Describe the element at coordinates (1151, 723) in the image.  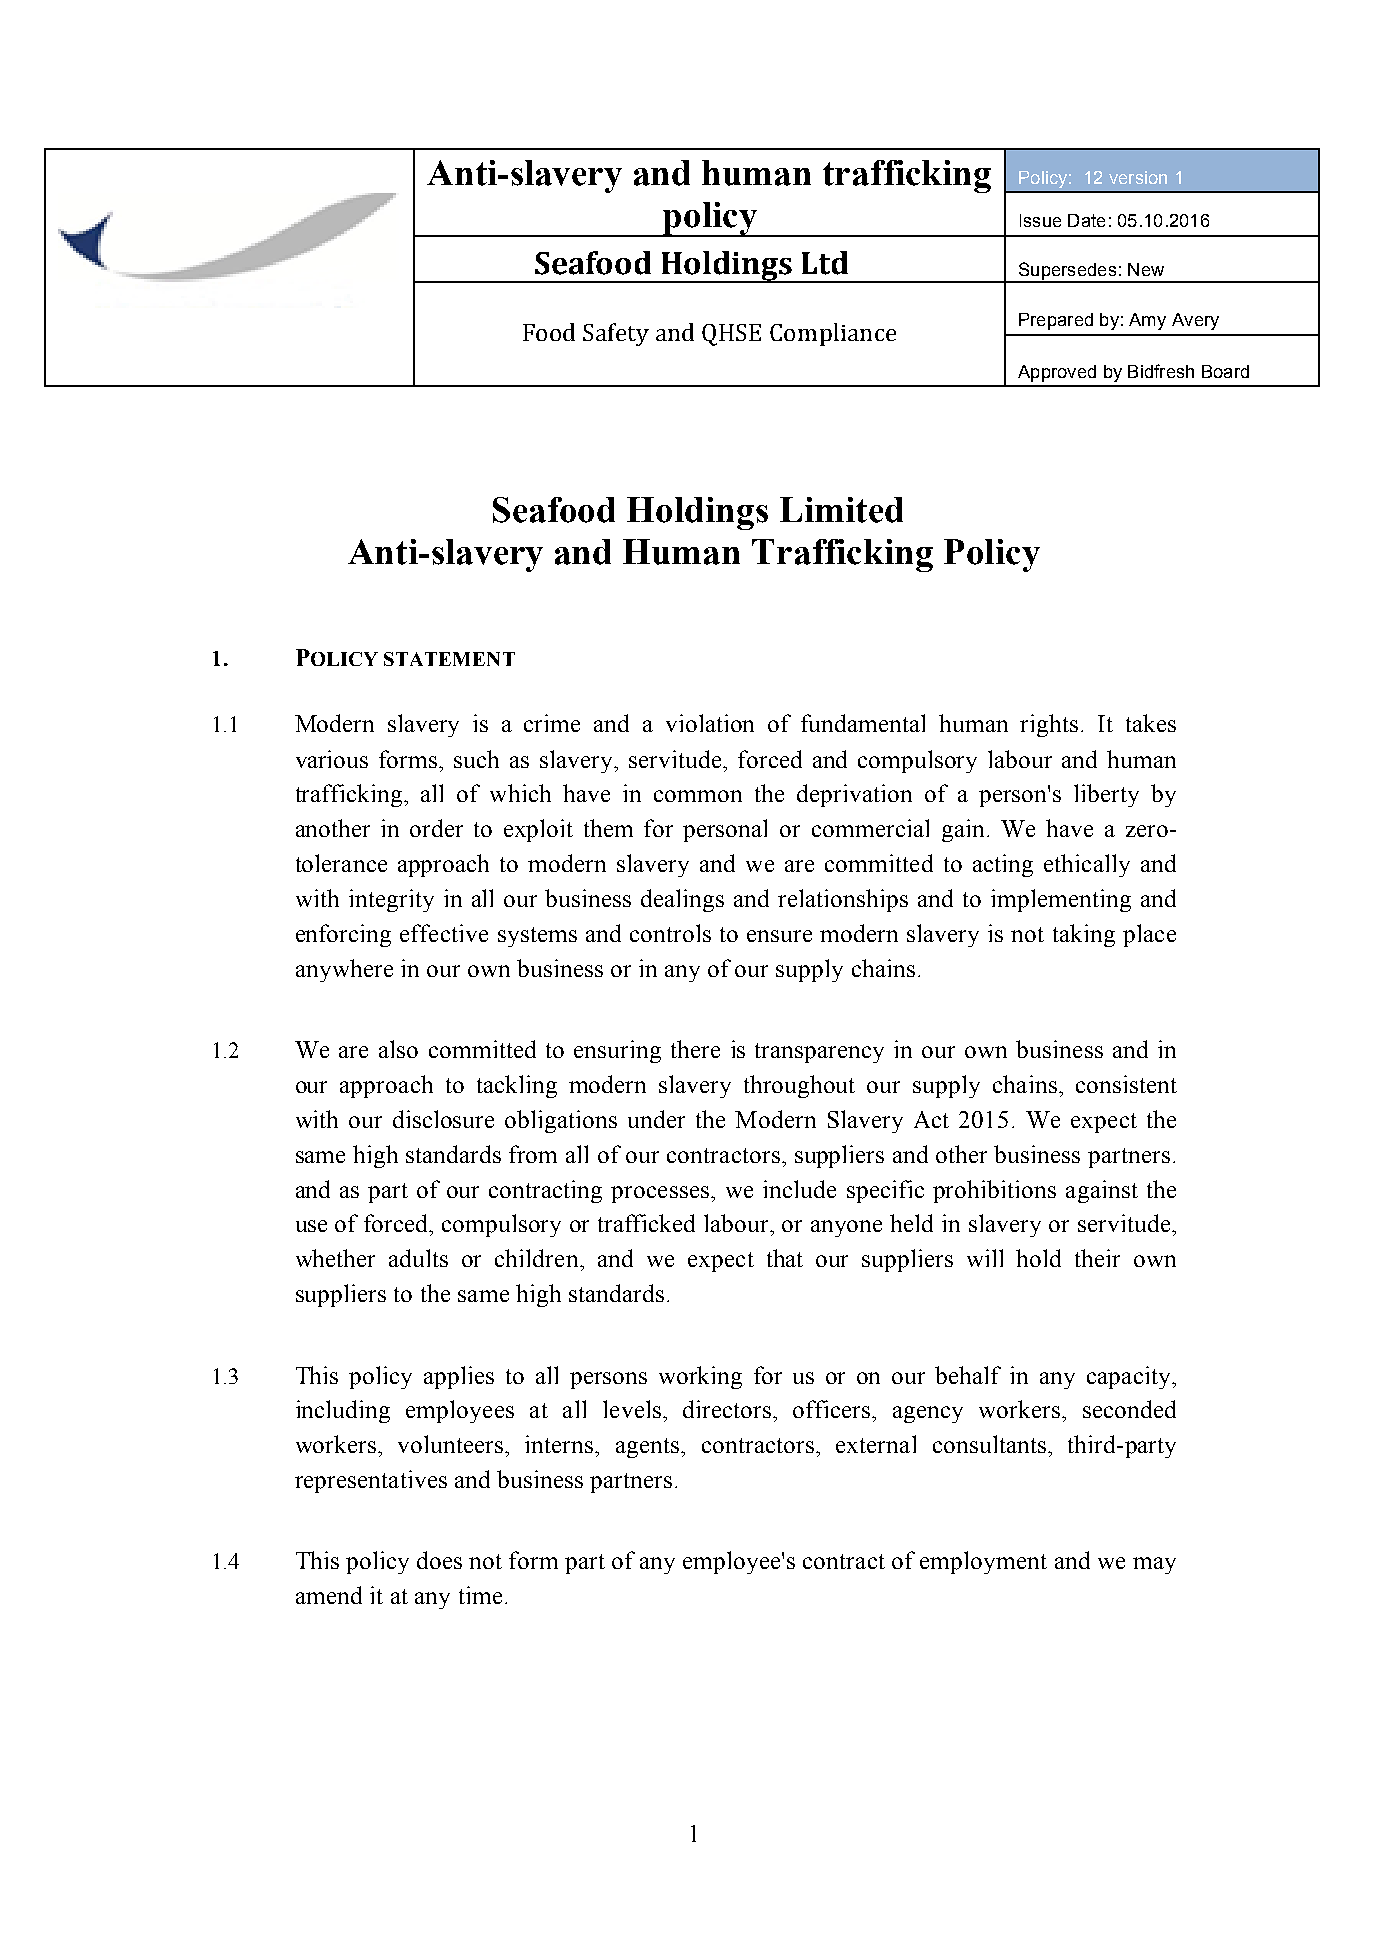
I see `takes` at that location.
